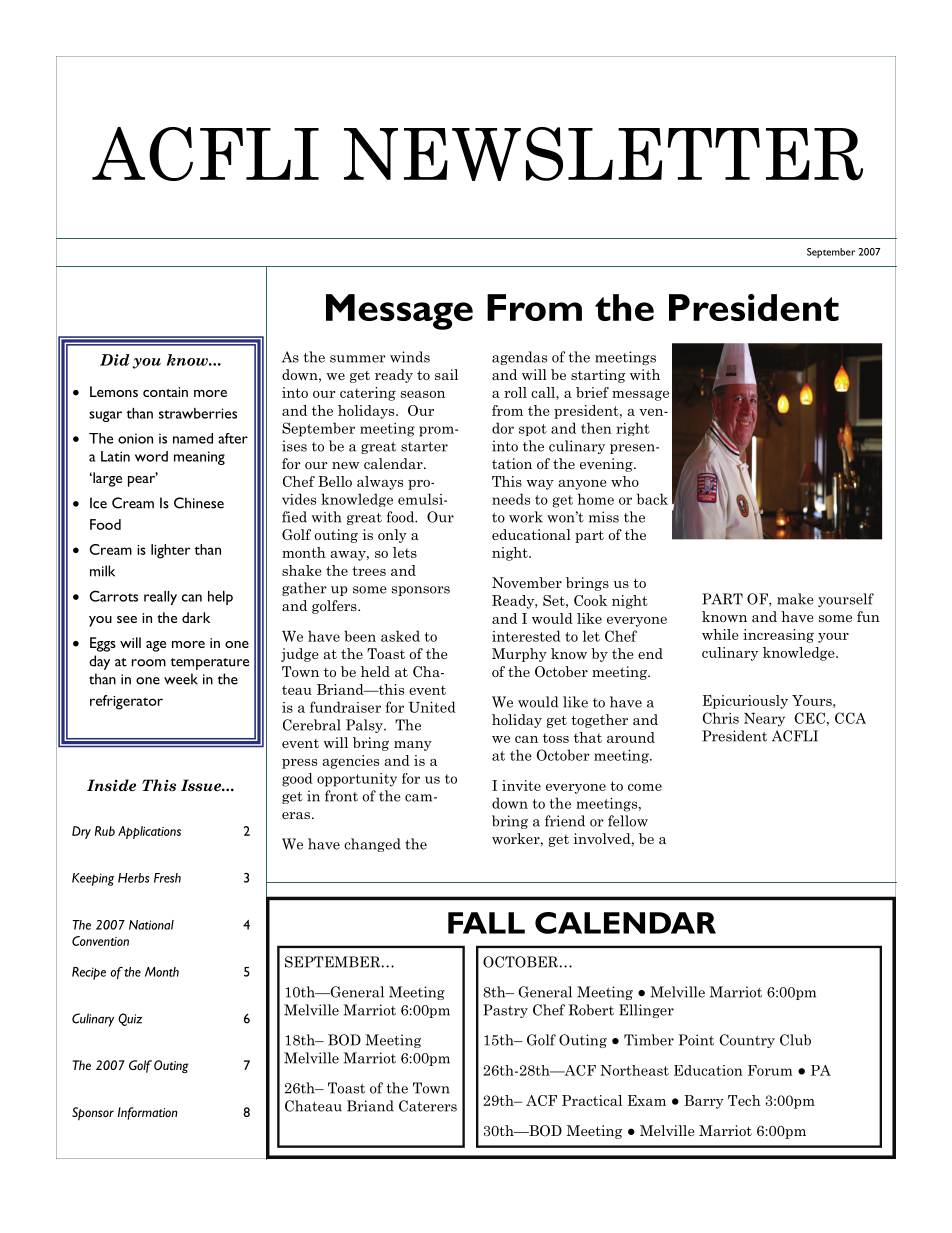 This page has height=1233, width=952. I want to click on Information, so click(148, 1113).
